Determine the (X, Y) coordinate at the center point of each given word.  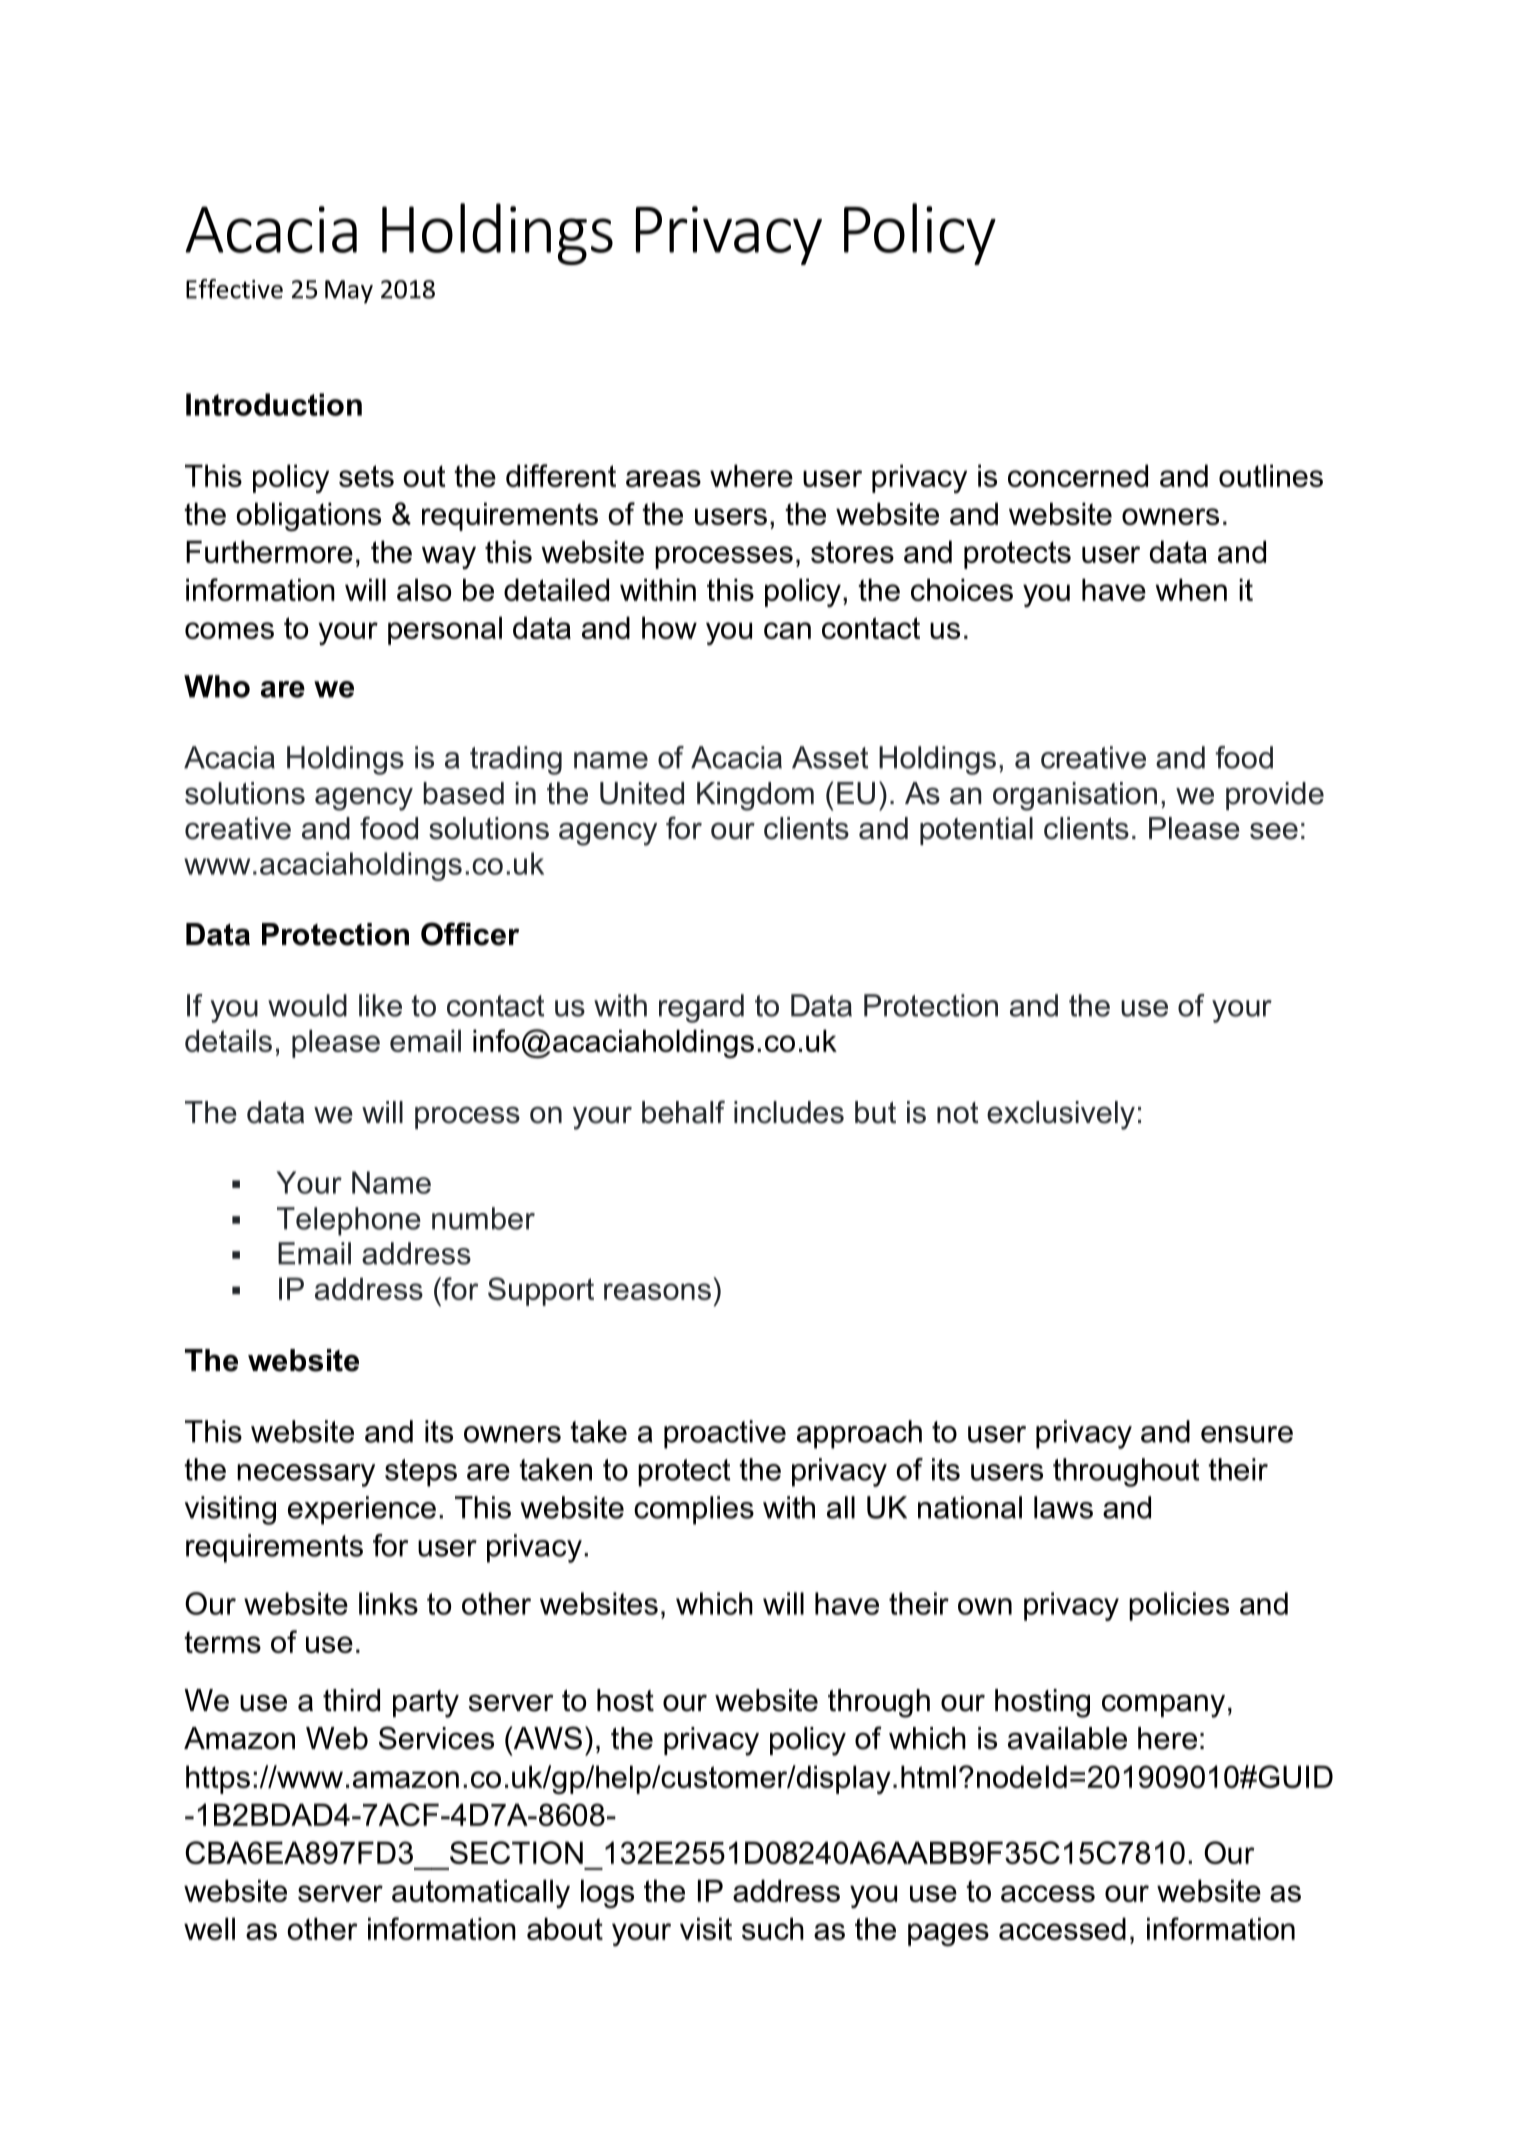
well (209, 1928)
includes (789, 1112)
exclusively (1061, 1115)
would (307, 1005)
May (349, 292)
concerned (1078, 475)
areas (663, 478)
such (773, 1928)
